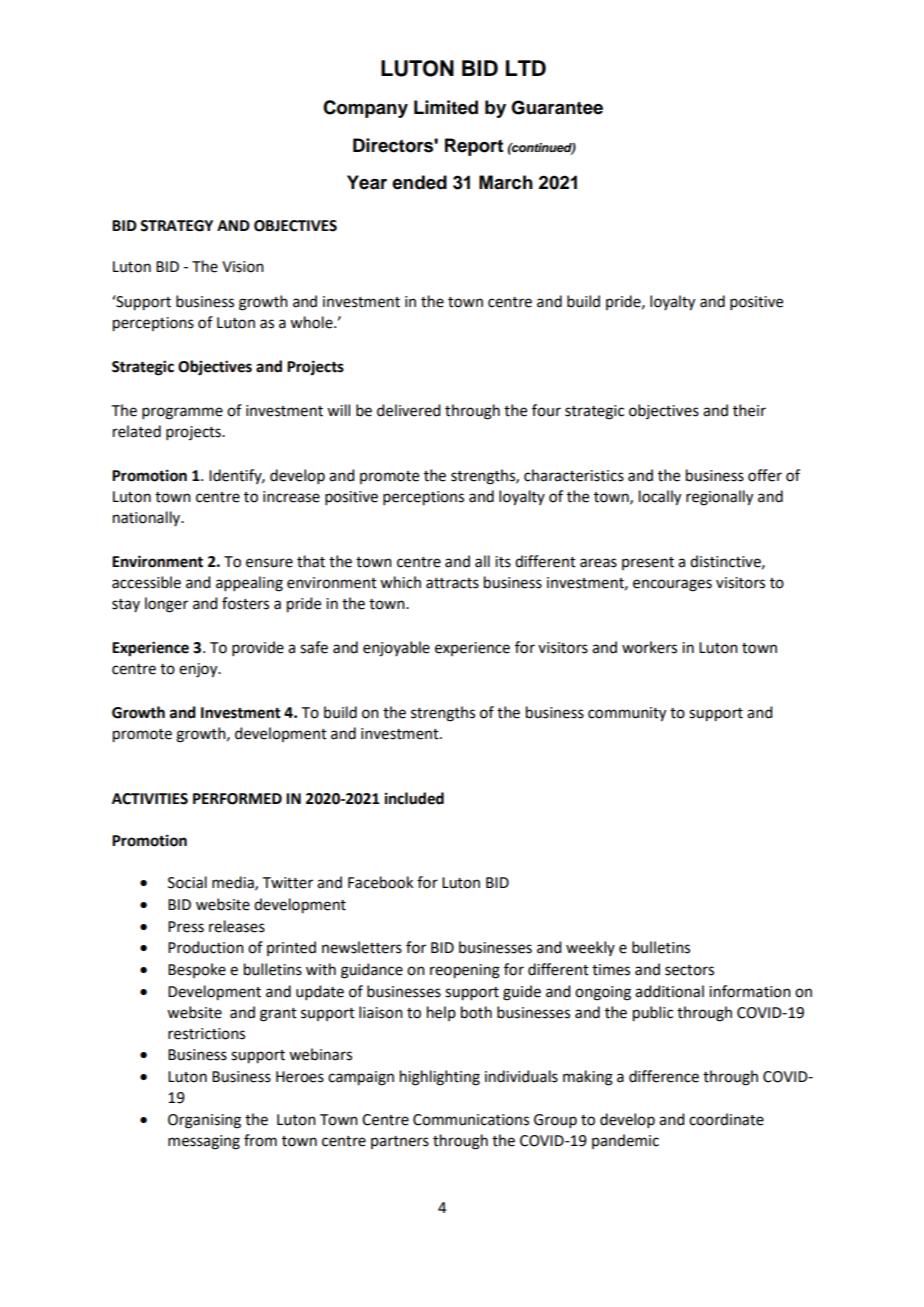 Image resolution: width=924 pixels, height=1307 pixels. Describe the element at coordinates (182, 413) in the document. I see `programme` at that location.
